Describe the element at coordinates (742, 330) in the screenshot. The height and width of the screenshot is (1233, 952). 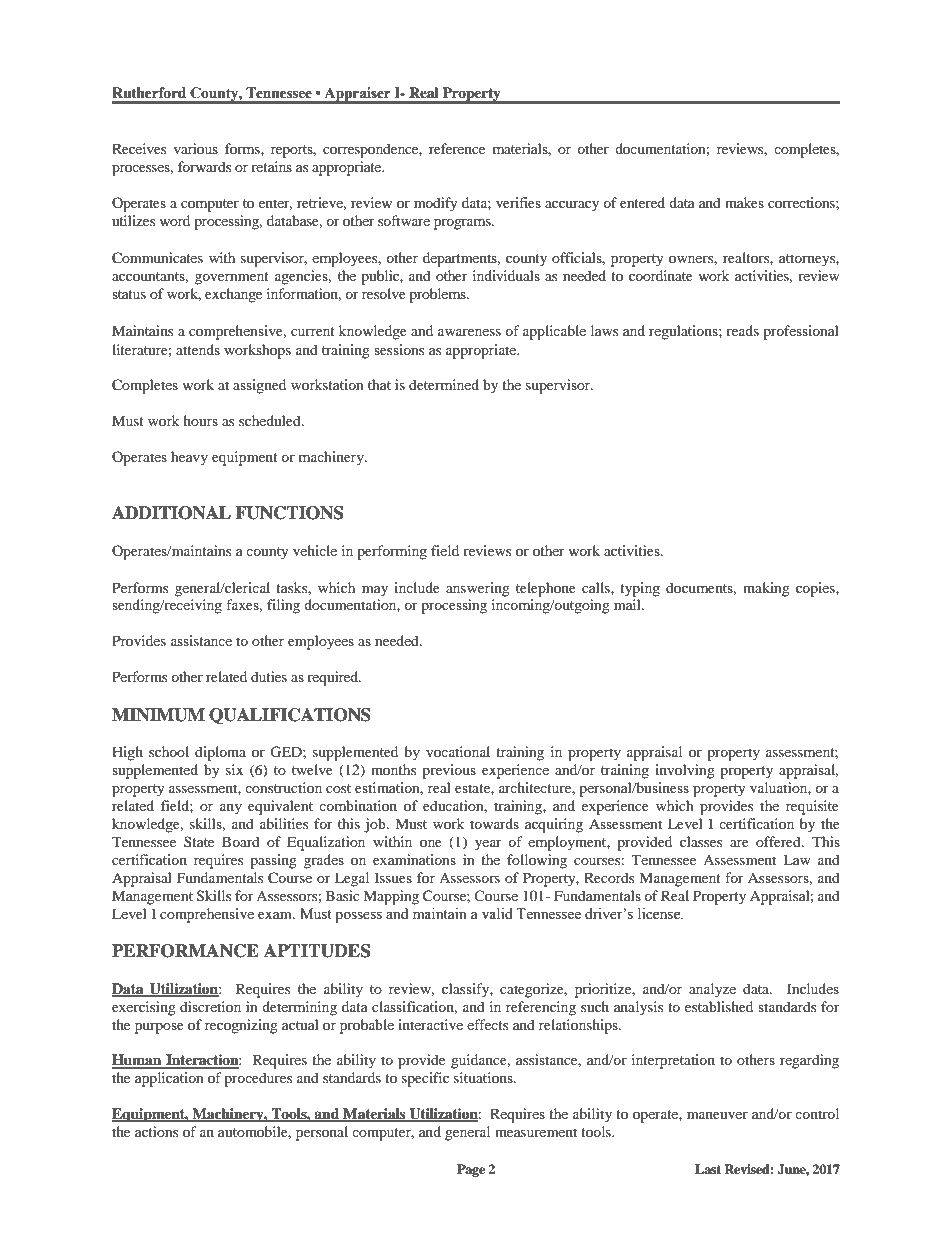
I see `reads` at that location.
